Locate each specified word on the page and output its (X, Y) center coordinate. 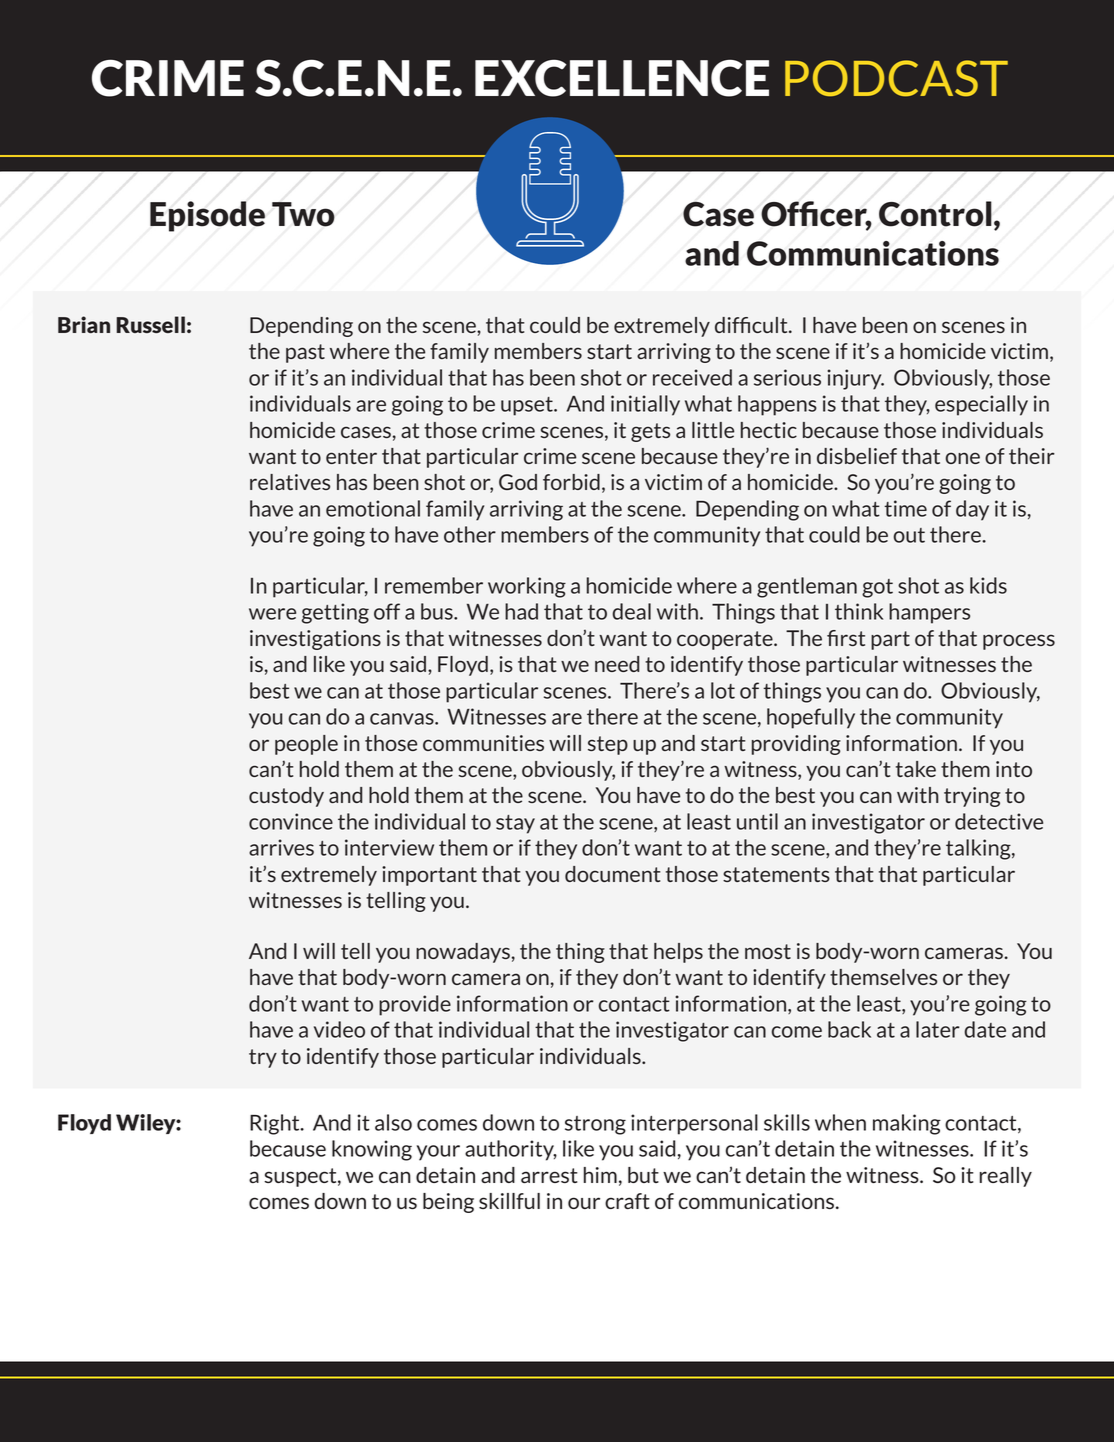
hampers (929, 613)
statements (776, 874)
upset (528, 406)
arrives (281, 847)
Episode (207, 216)
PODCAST (896, 78)
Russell (151, 324)
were (272, 614)
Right (276, 1124)
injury (855, 379)
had (521, 611)
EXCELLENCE (622, 78)
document (612, 874)
